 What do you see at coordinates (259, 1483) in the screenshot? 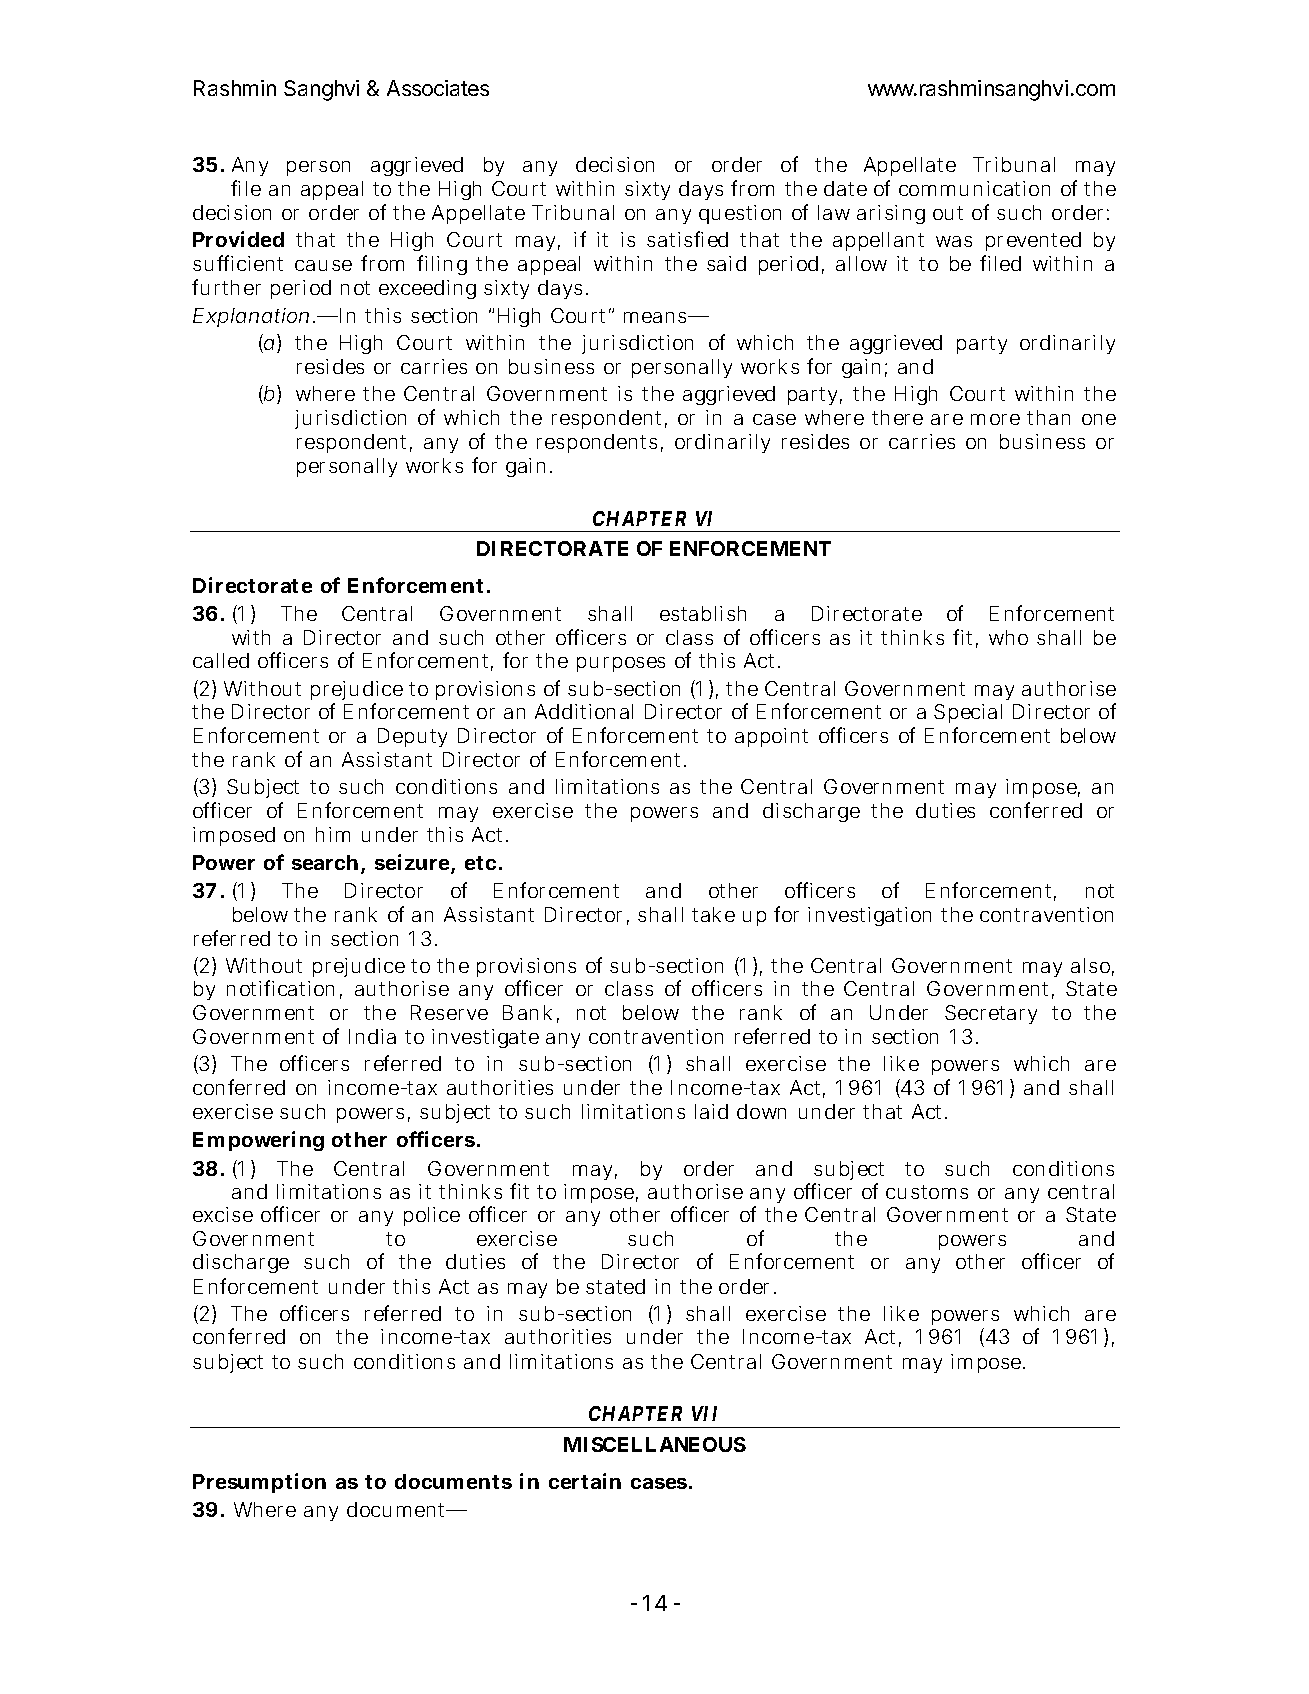
I see `Presumption` at bounding box center [259, 1483].
